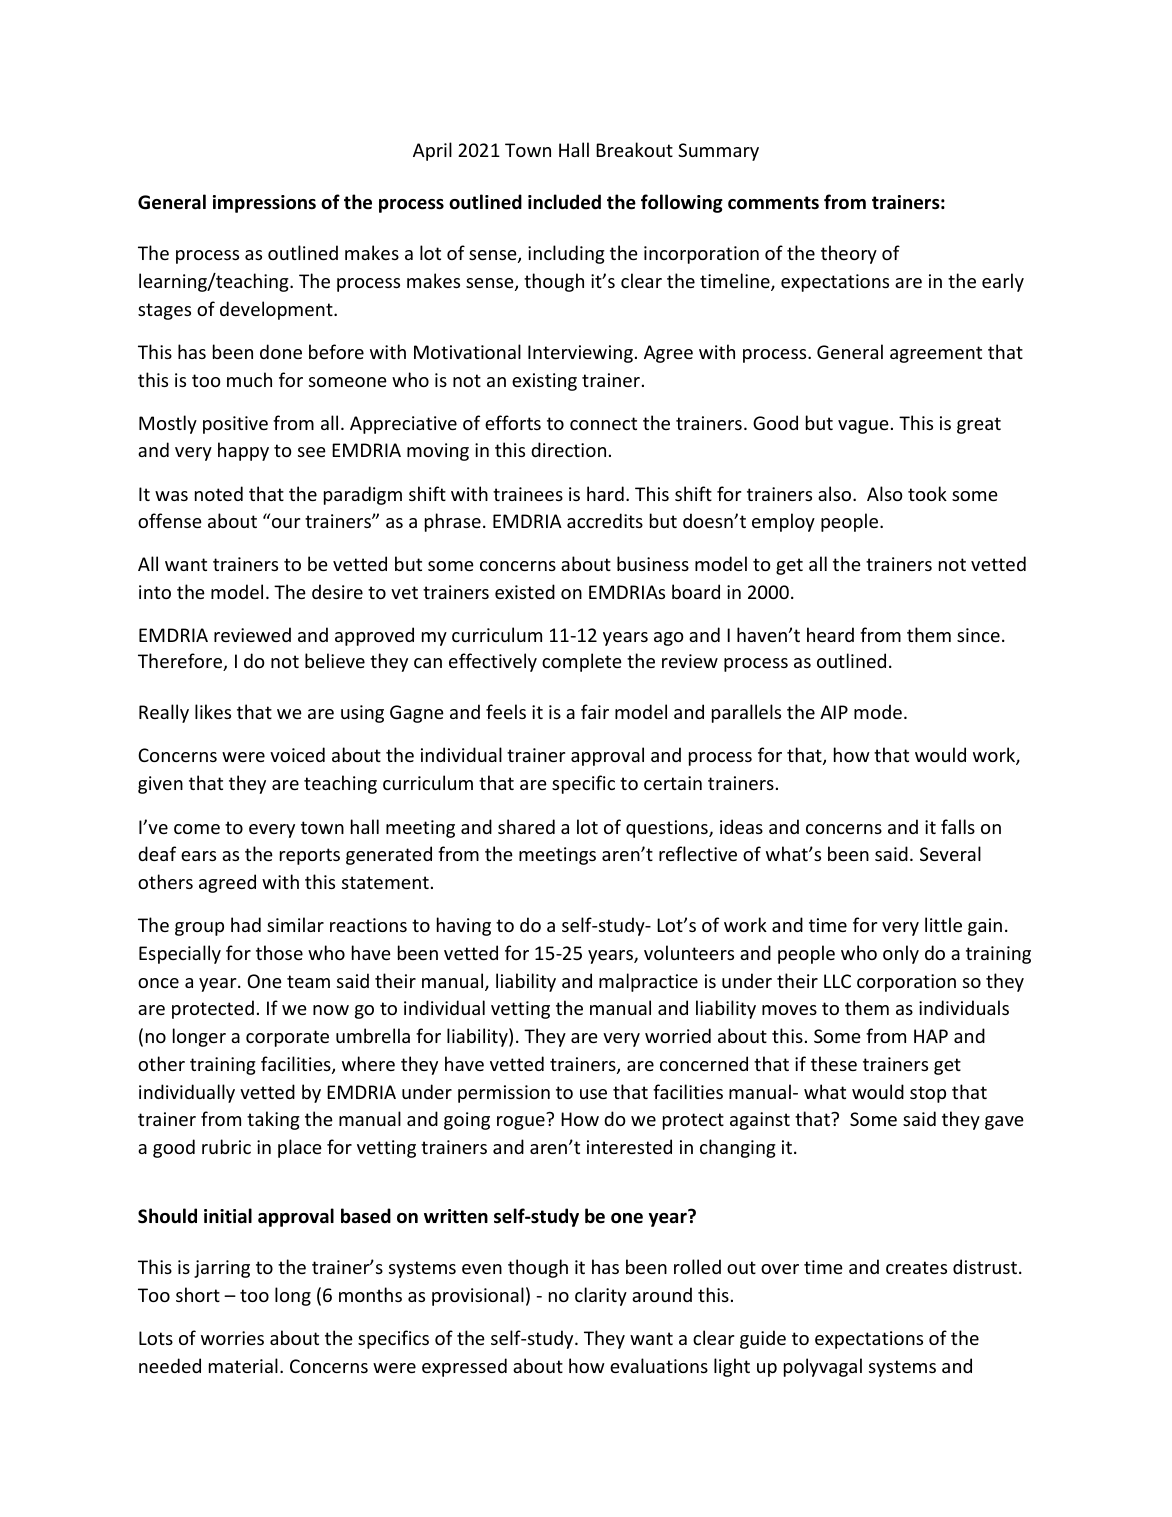 The image size is (1172, 1517). What do you see at coordinates (264, 204) in the screenshot?
I see `impressions` at bounding box center [264, 204].
